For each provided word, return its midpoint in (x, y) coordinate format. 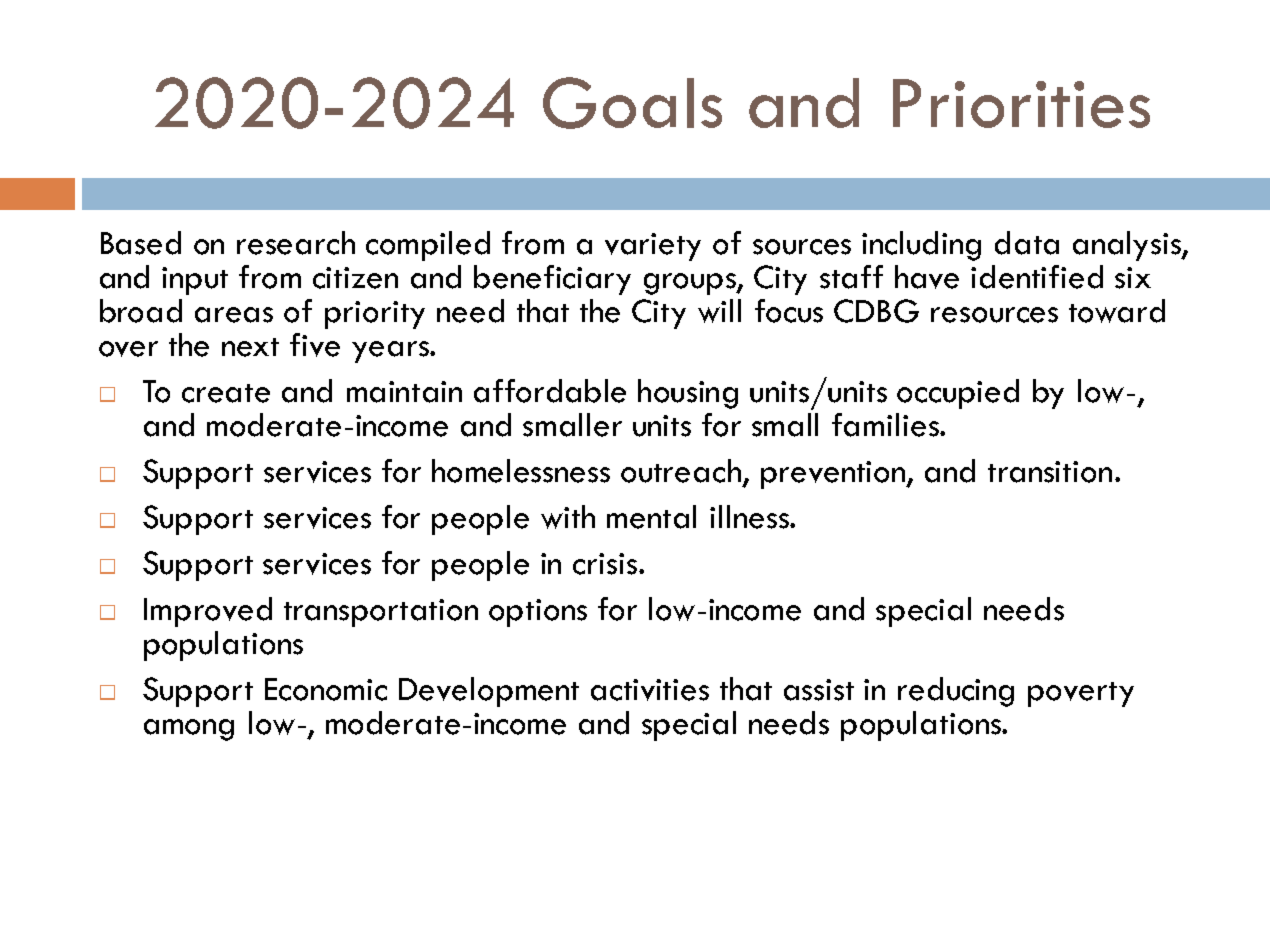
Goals (632, 103)
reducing (956, 692)
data (1027, 243)
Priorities (1021, 103)
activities (650, 690)
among (189, 730)
